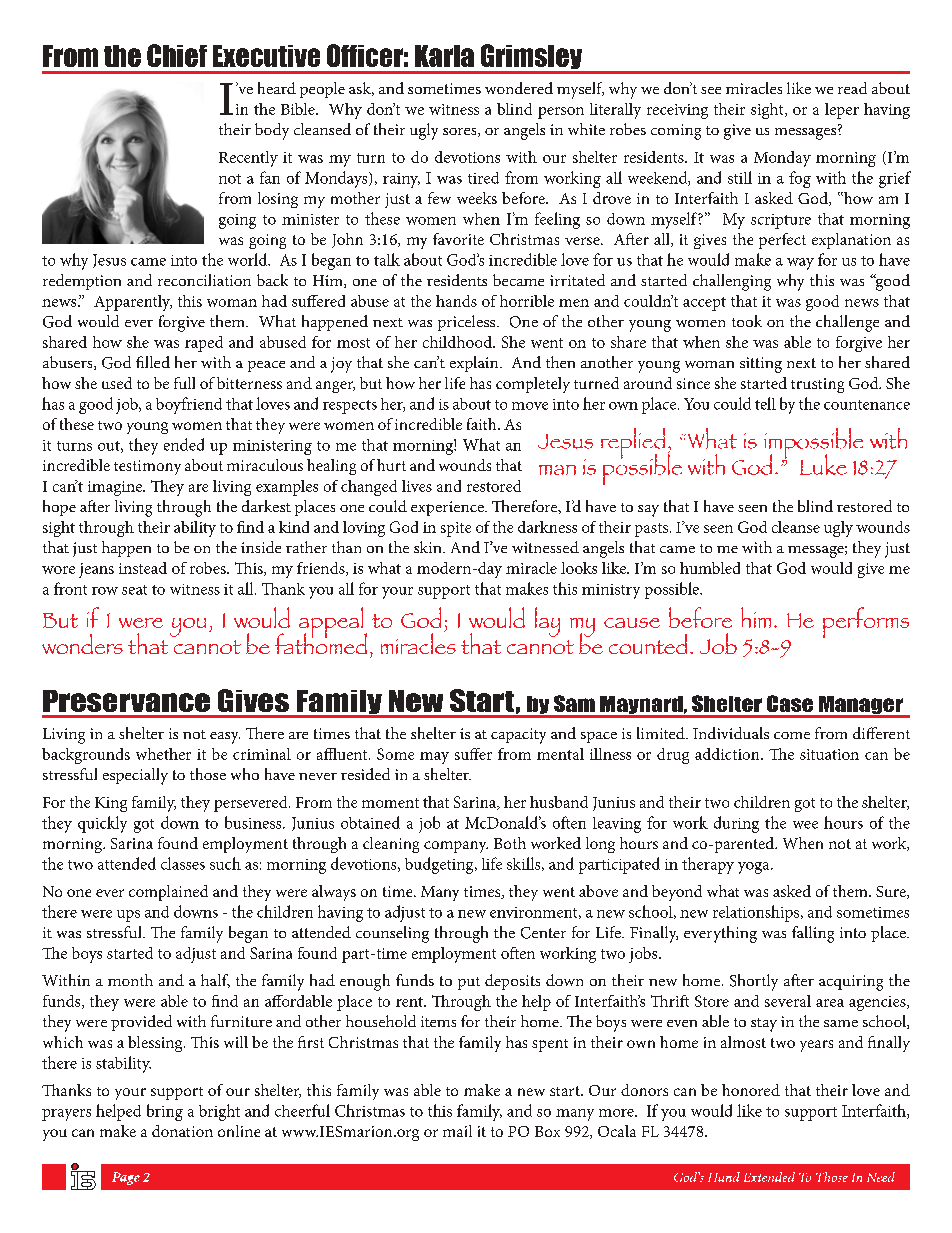  What do you see at coordinates (866, 622) in the screenshot?
I see `performs` at bounding box center [866, 622].
